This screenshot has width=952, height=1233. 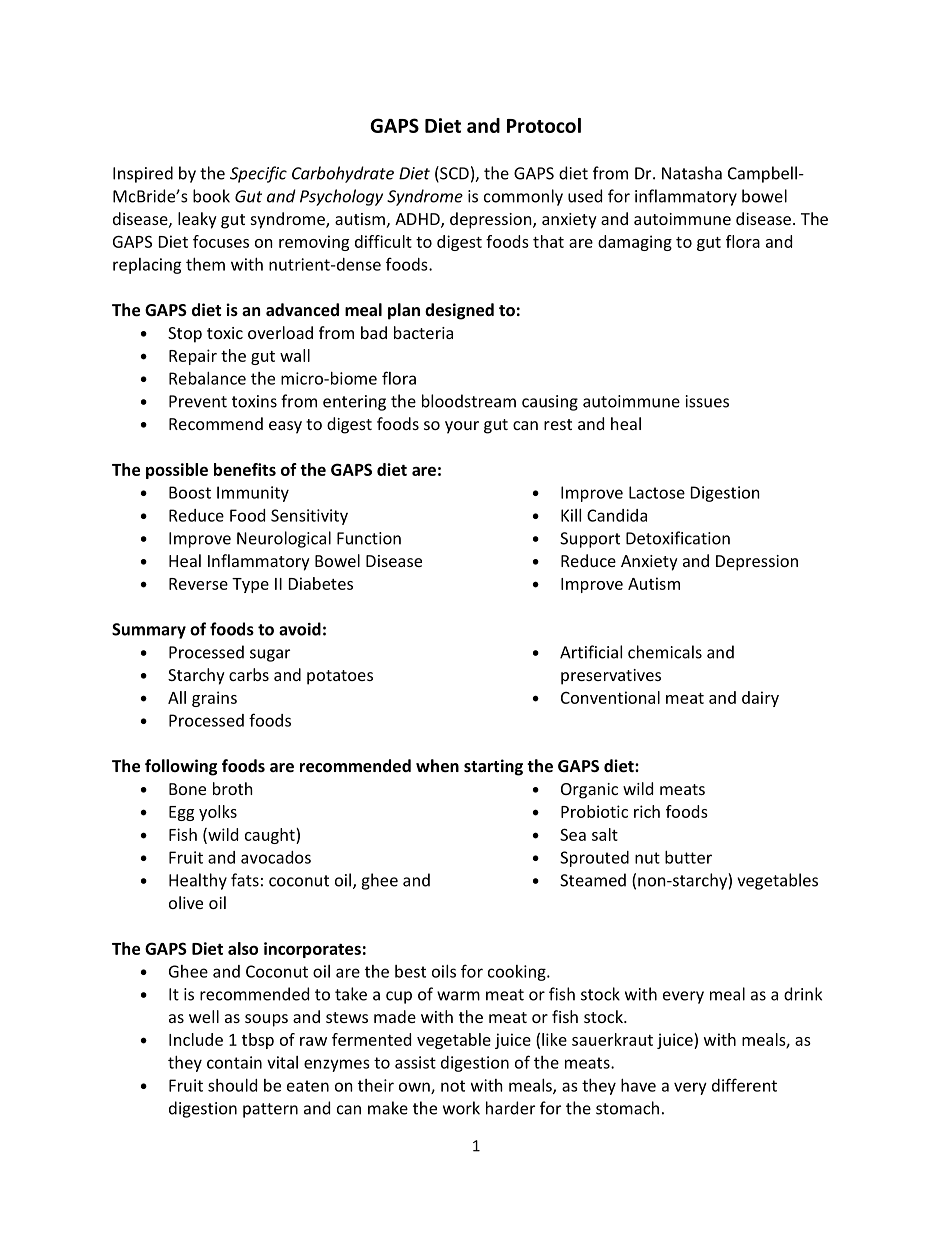 What do you see at coordinates (258, 174) in the screenshot?
I see `Specific` at bounding box center [258, 174].
